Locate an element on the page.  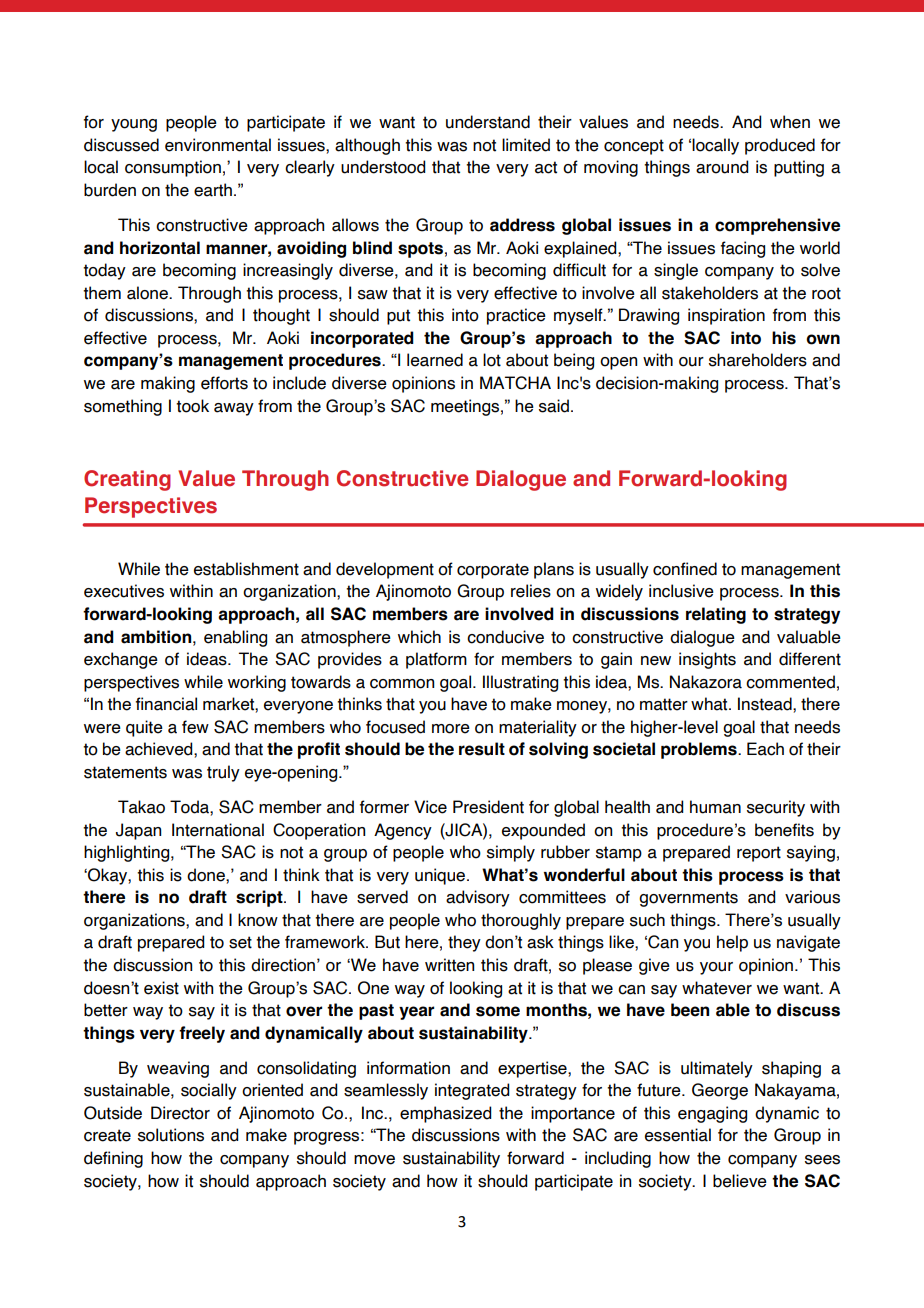
solutions is located at coordinates (171, 1135).
